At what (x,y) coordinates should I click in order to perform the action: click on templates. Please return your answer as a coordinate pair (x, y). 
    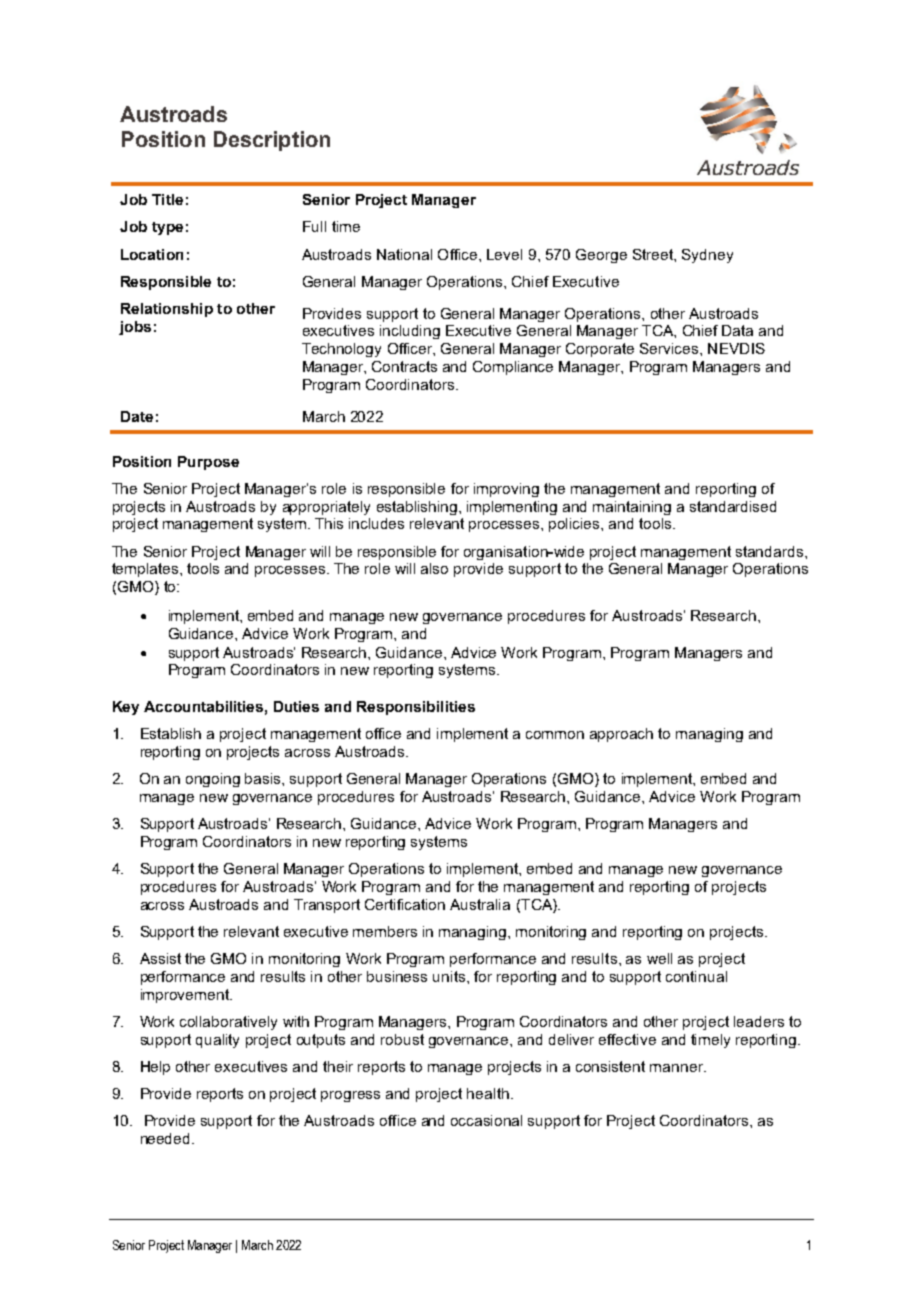
    Looking at the image, I should click on (146, 570).
